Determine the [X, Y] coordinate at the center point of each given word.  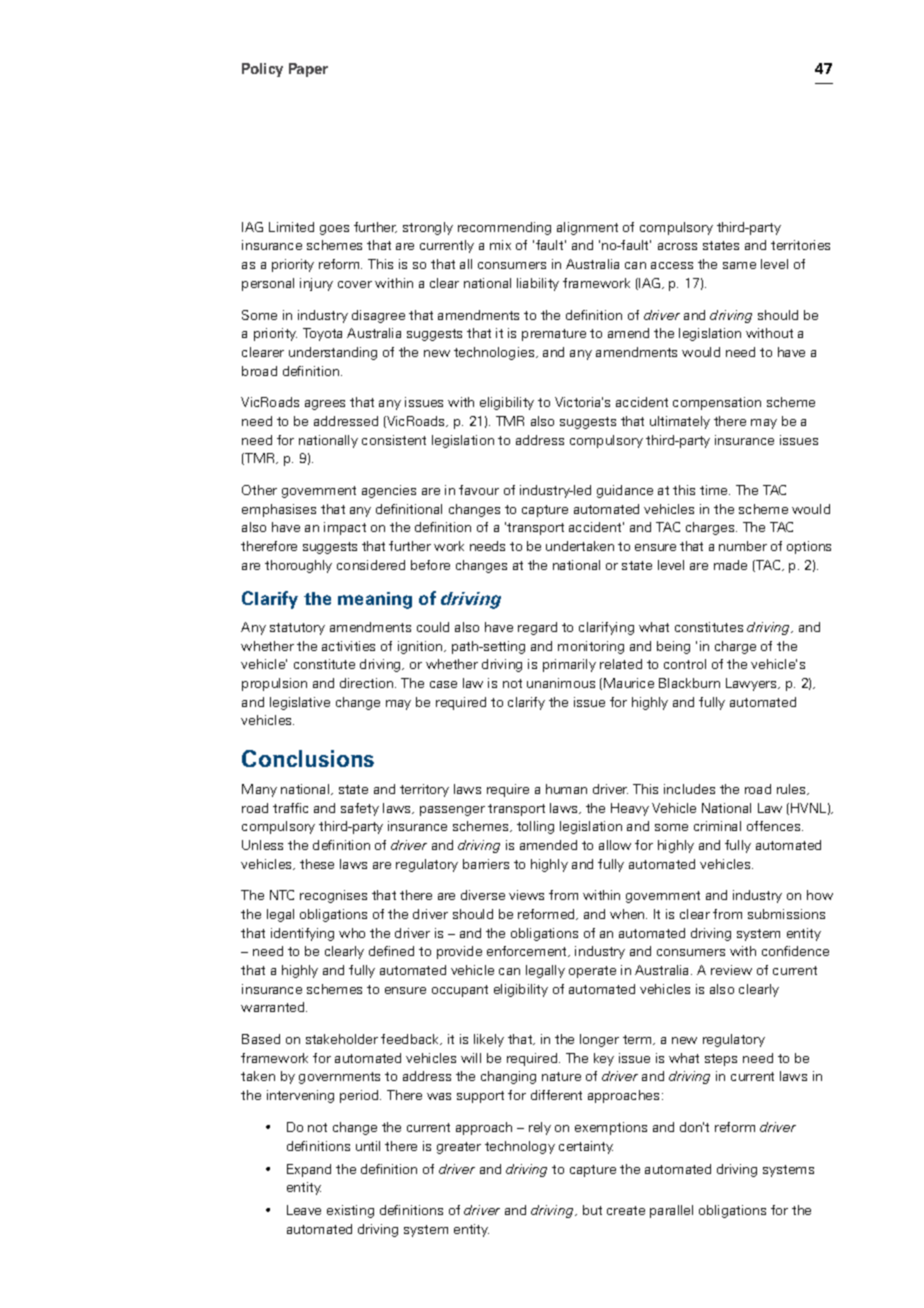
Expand [309, 1170]
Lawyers [752, 684]
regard [537, 628]
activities [348, 646]
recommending [504, 228]
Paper [308, 70]
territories [800, 245]
